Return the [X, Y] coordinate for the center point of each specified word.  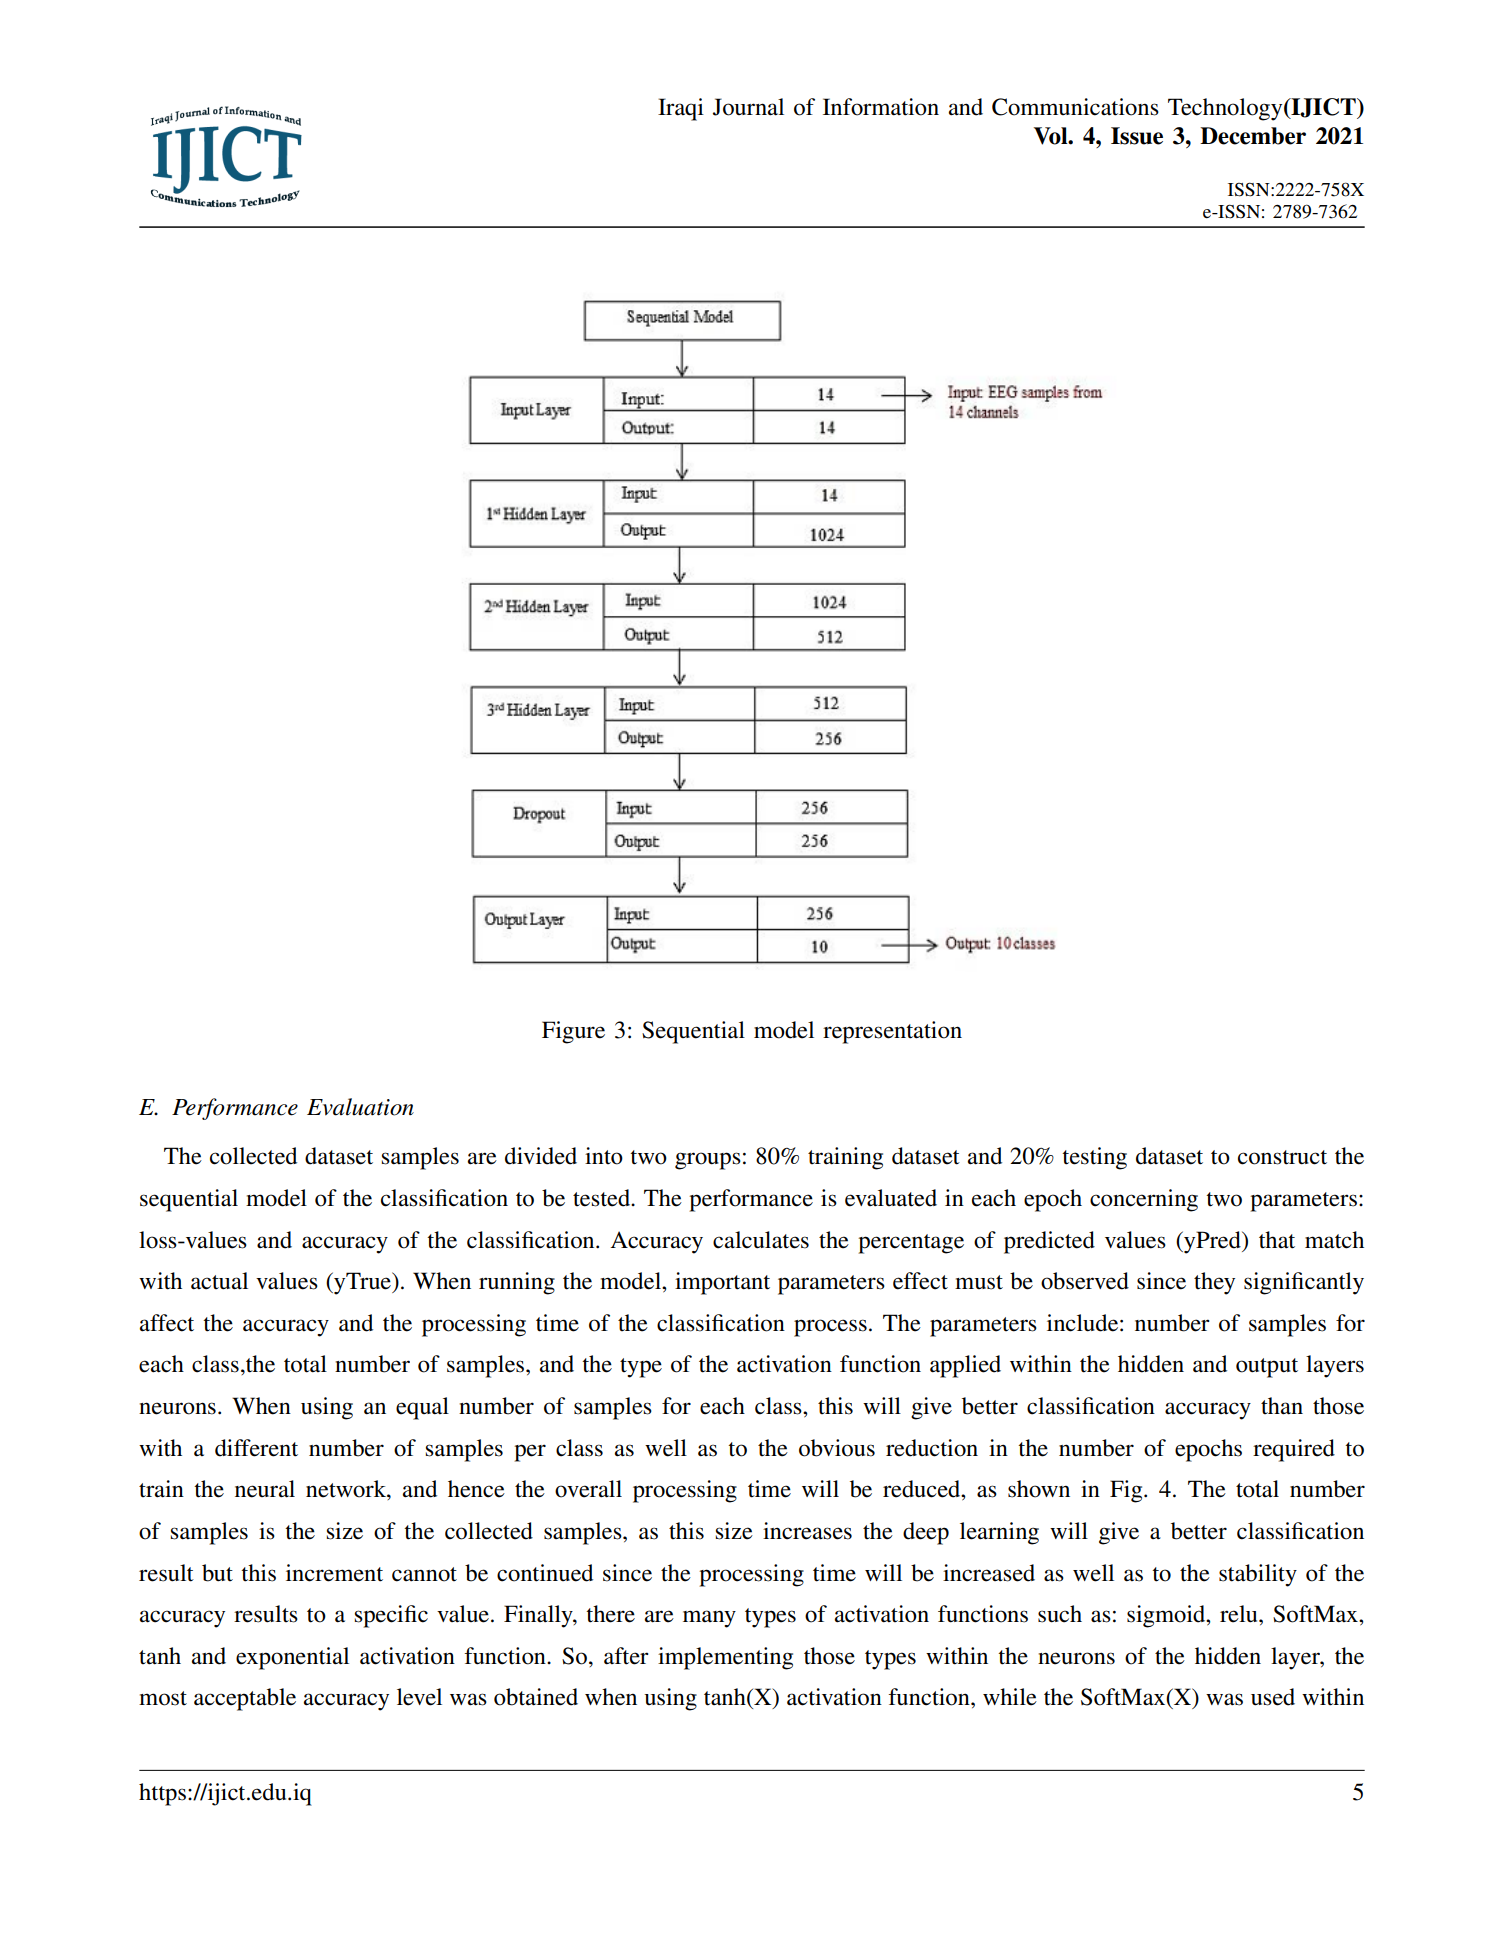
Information [881, 107]
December [1253, 136]
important [722, 1283]
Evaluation [360, 1107]
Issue [1137, 136]
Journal [748, 107]
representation [892, 1032]
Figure [573, 1032]
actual [219, 1281]
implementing [725, 1658]
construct [1282, 1157]
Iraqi [681, 109]
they [1214, 1283]
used [1273, 1697]
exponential [292, 1658]
